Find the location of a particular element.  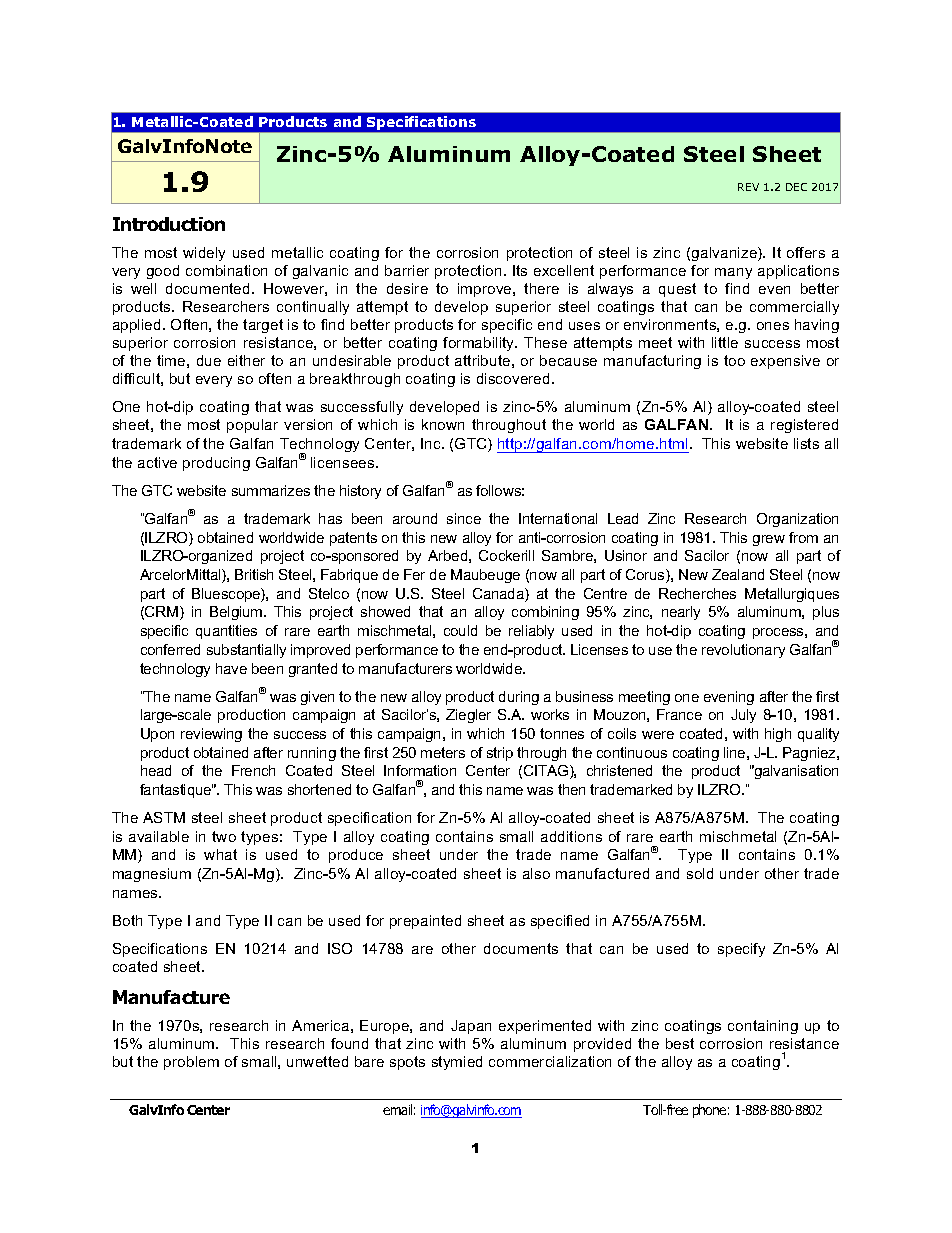

galvanize is located at coordinates (725, 254).
